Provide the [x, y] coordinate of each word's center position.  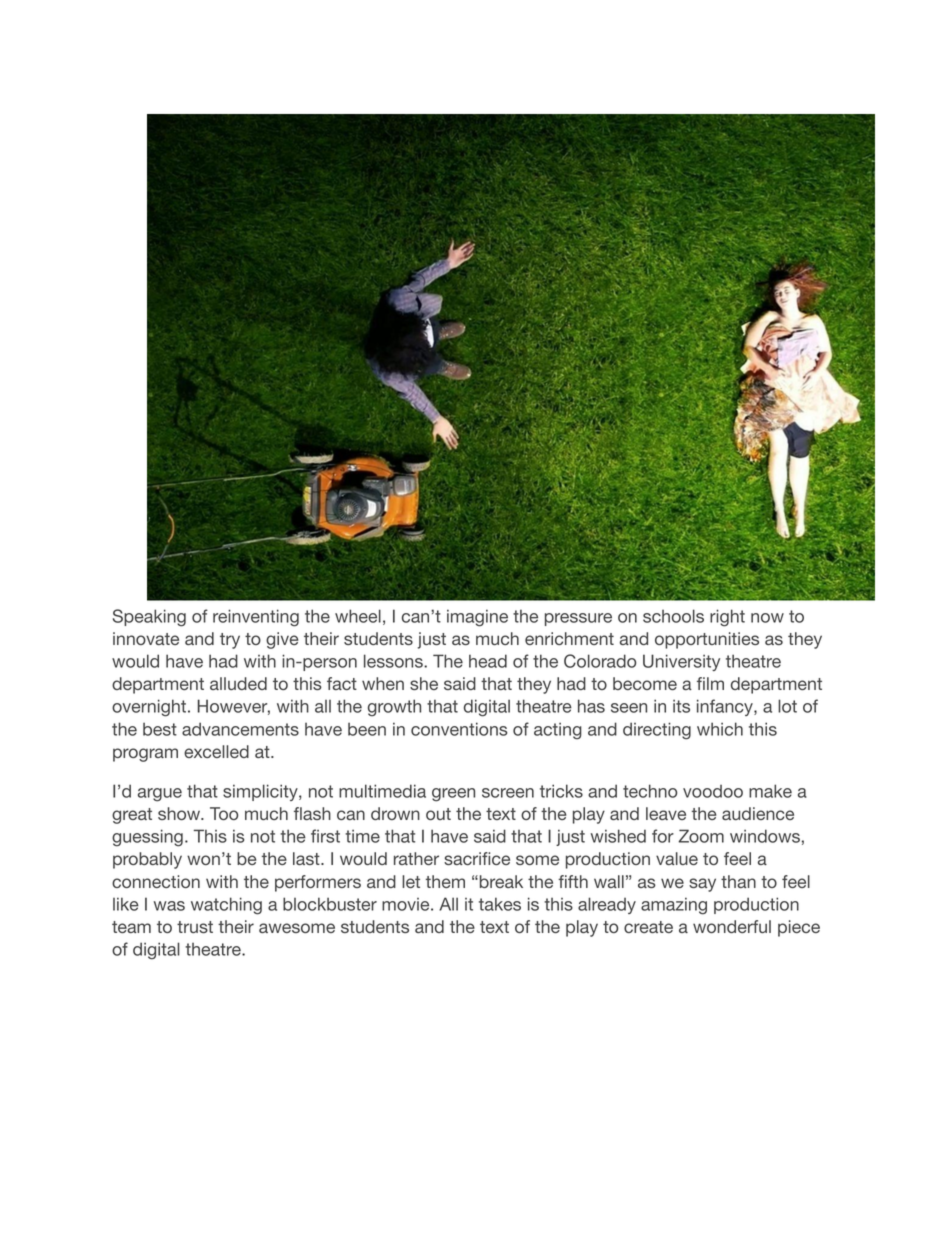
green [453, 795]
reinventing [256, 618]
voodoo [713, 791]
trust [195, 927]
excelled [216, 751]
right [727, 618]
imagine [477, 618]
